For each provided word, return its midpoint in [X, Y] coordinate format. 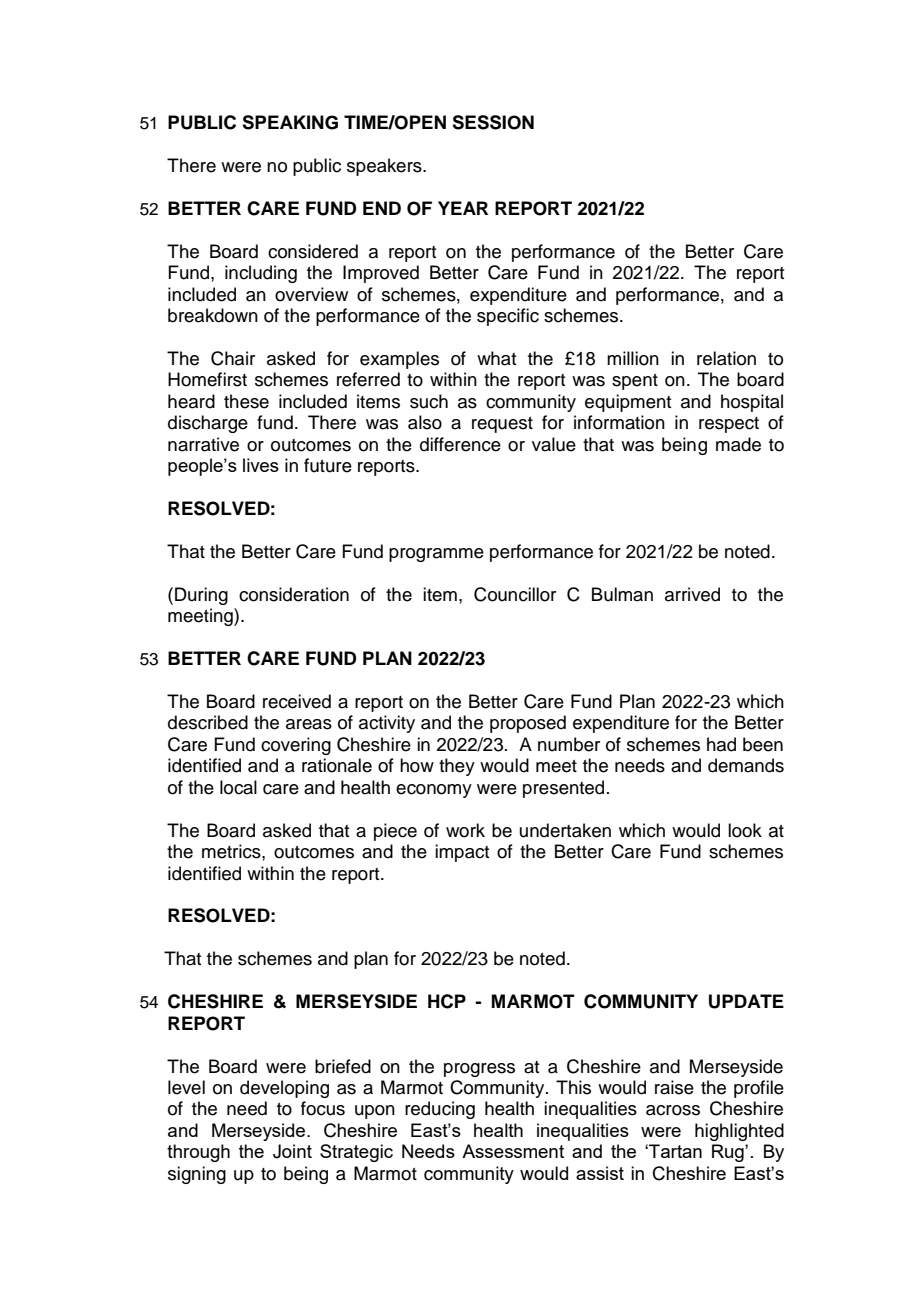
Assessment [513, 1151]
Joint [292, 1151]
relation [726, 358]
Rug [729, 1153]
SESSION [493, 122]
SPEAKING [290, 122]
